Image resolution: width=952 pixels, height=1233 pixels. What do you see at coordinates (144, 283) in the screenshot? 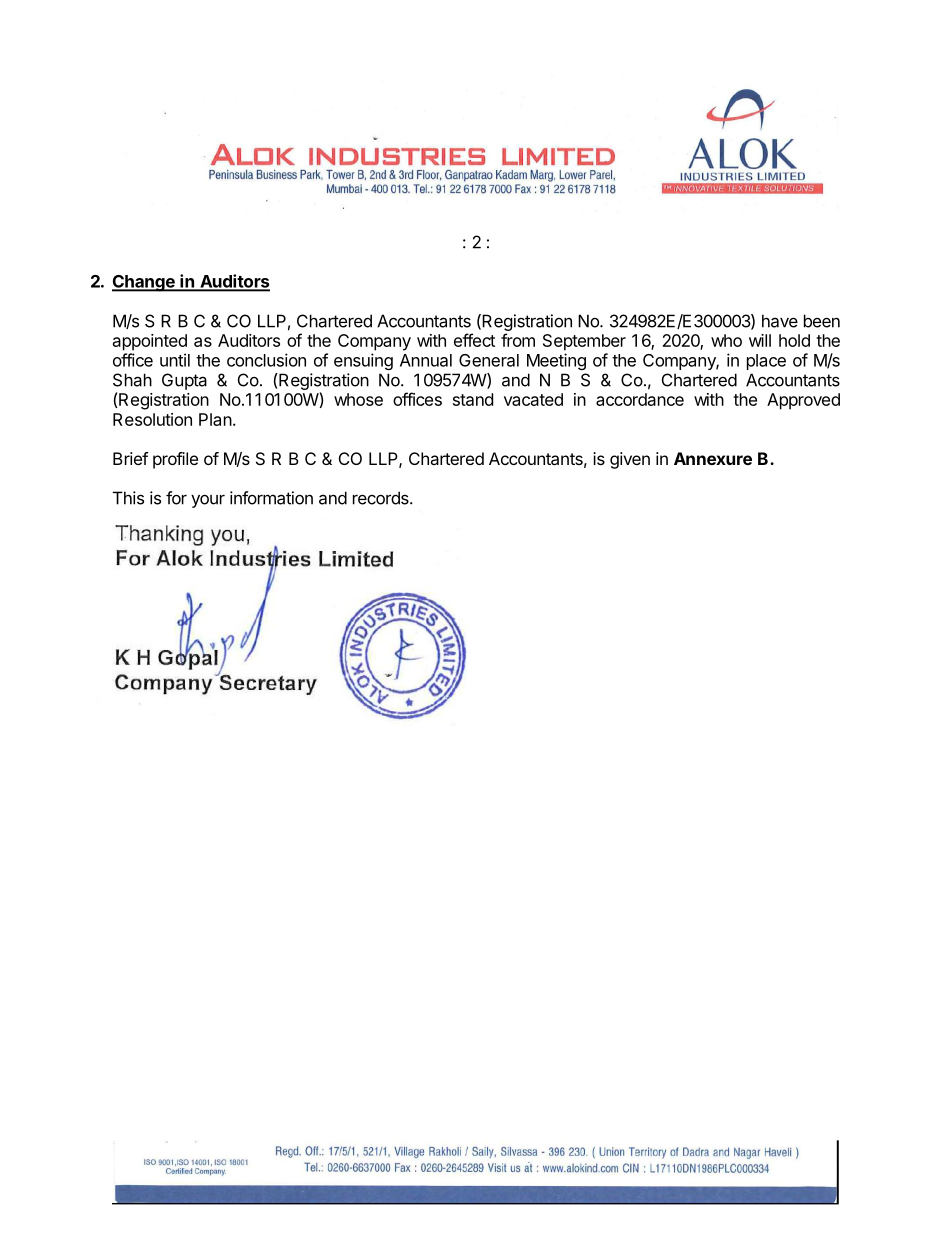
I see `Change` at bounding box center [144, 283].
